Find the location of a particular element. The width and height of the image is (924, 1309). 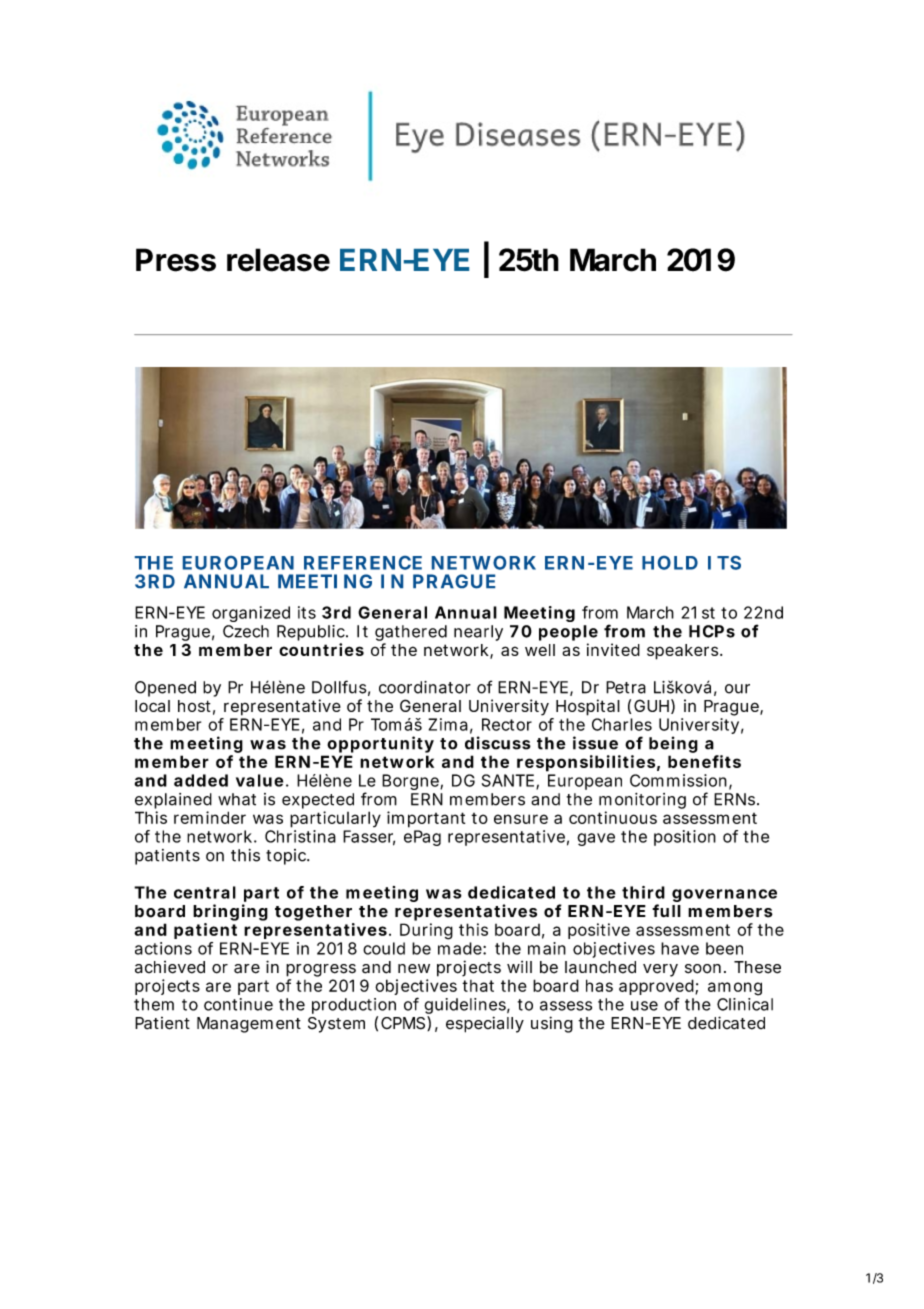

Czech is located at coordinates (246, 631).
